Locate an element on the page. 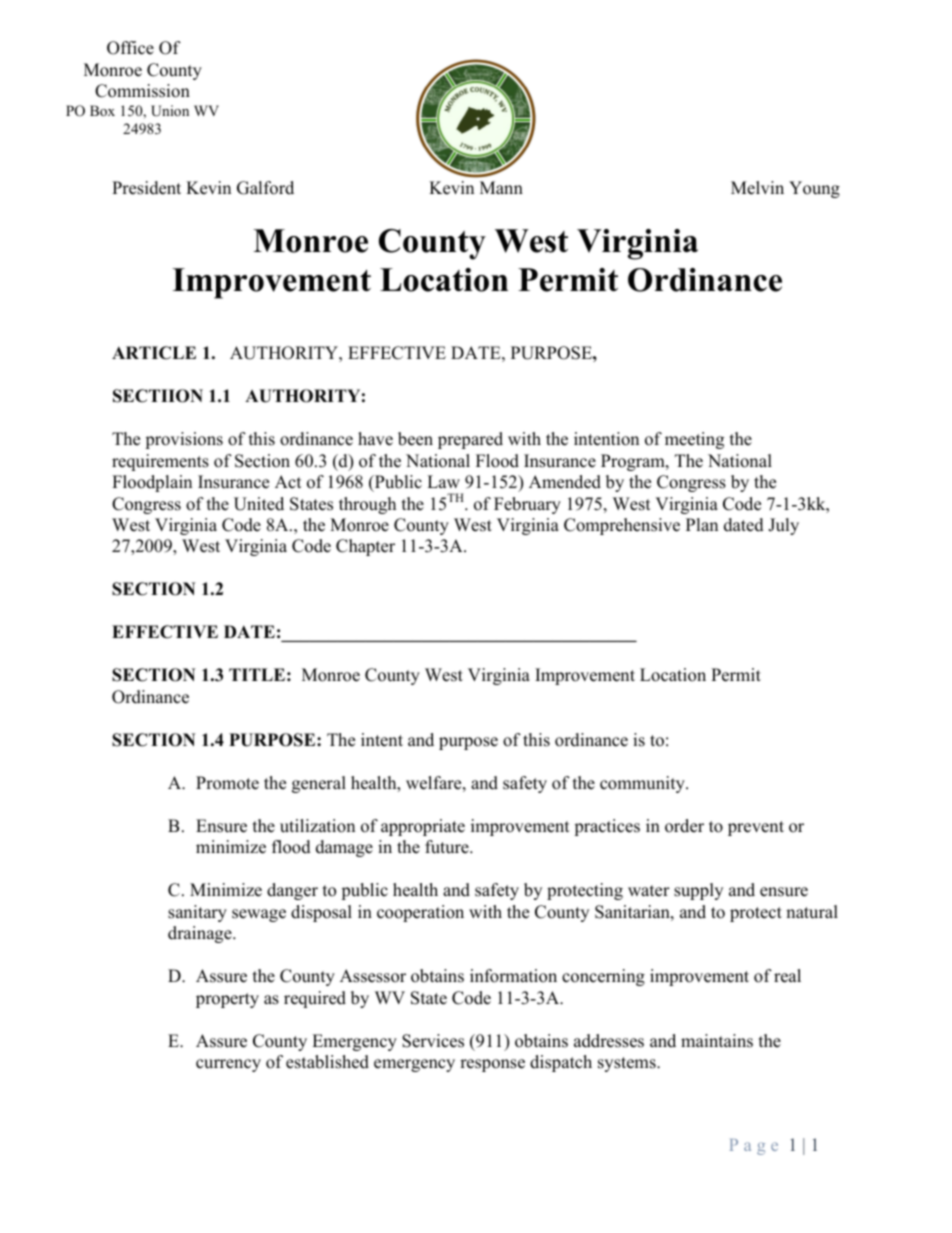  Promote is located at coordinates (227, 783).
